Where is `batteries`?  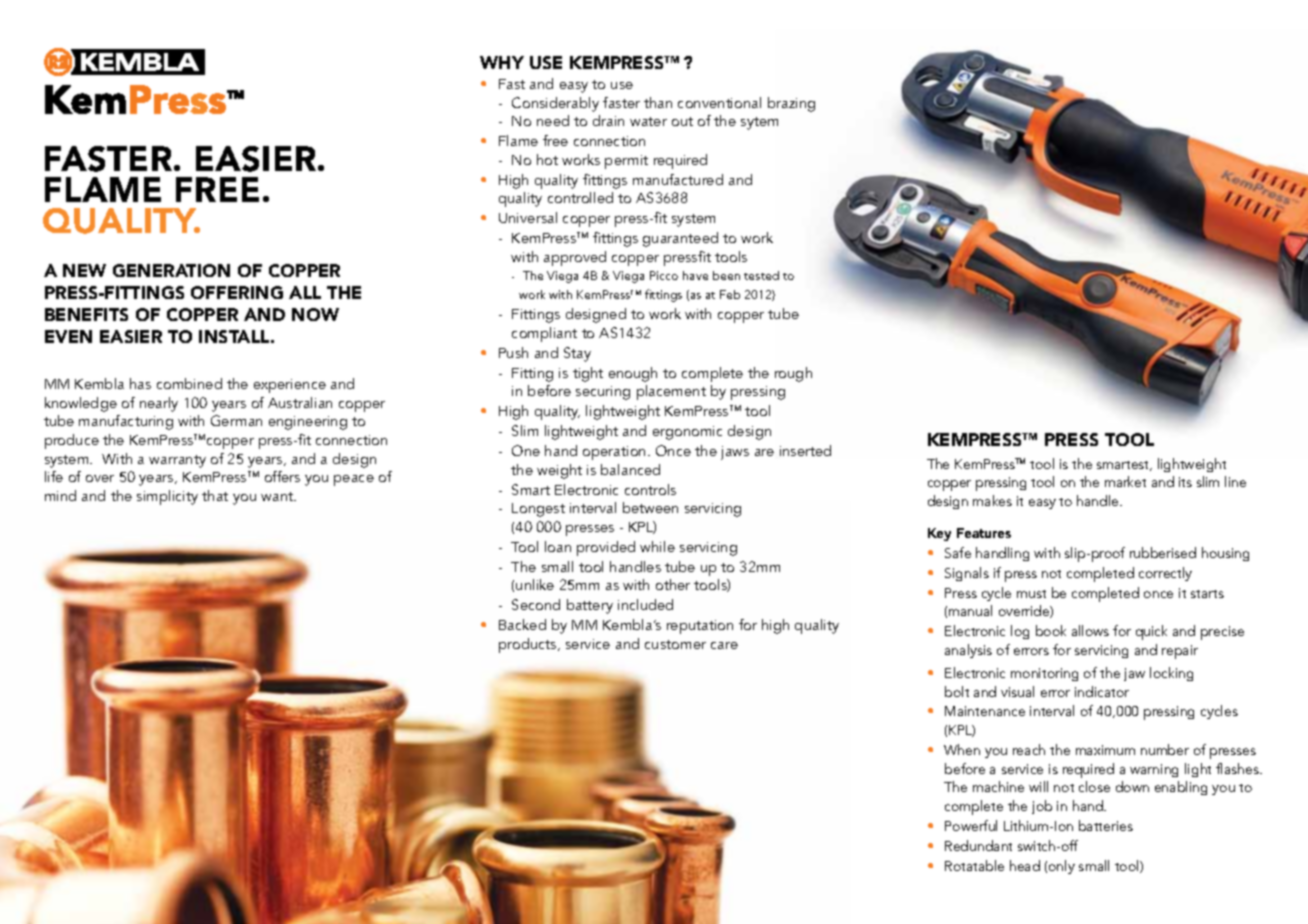 batteries is located at coordinates (1106, 825).
